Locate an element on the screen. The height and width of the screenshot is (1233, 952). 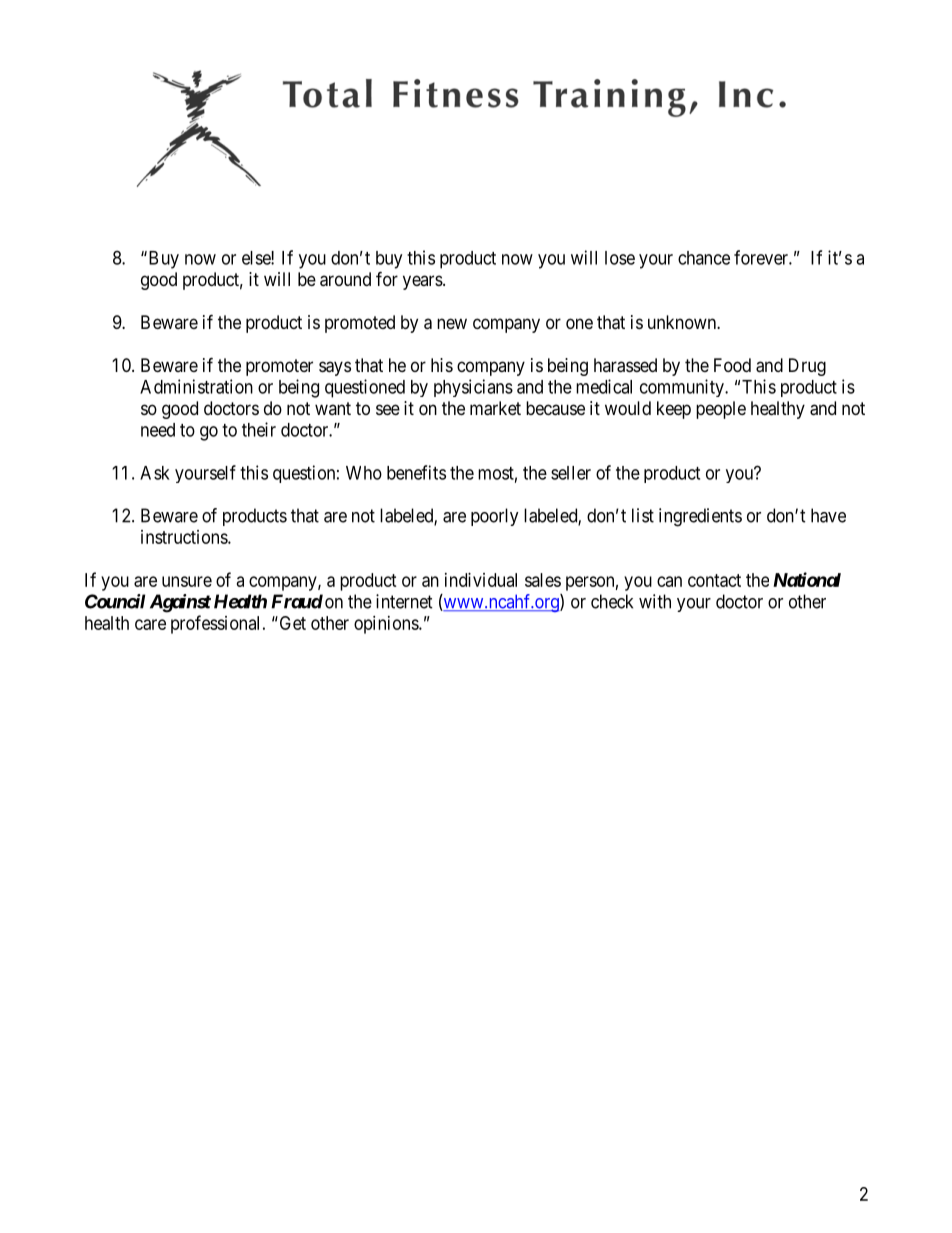
else is located at coordinates (257, 258).
